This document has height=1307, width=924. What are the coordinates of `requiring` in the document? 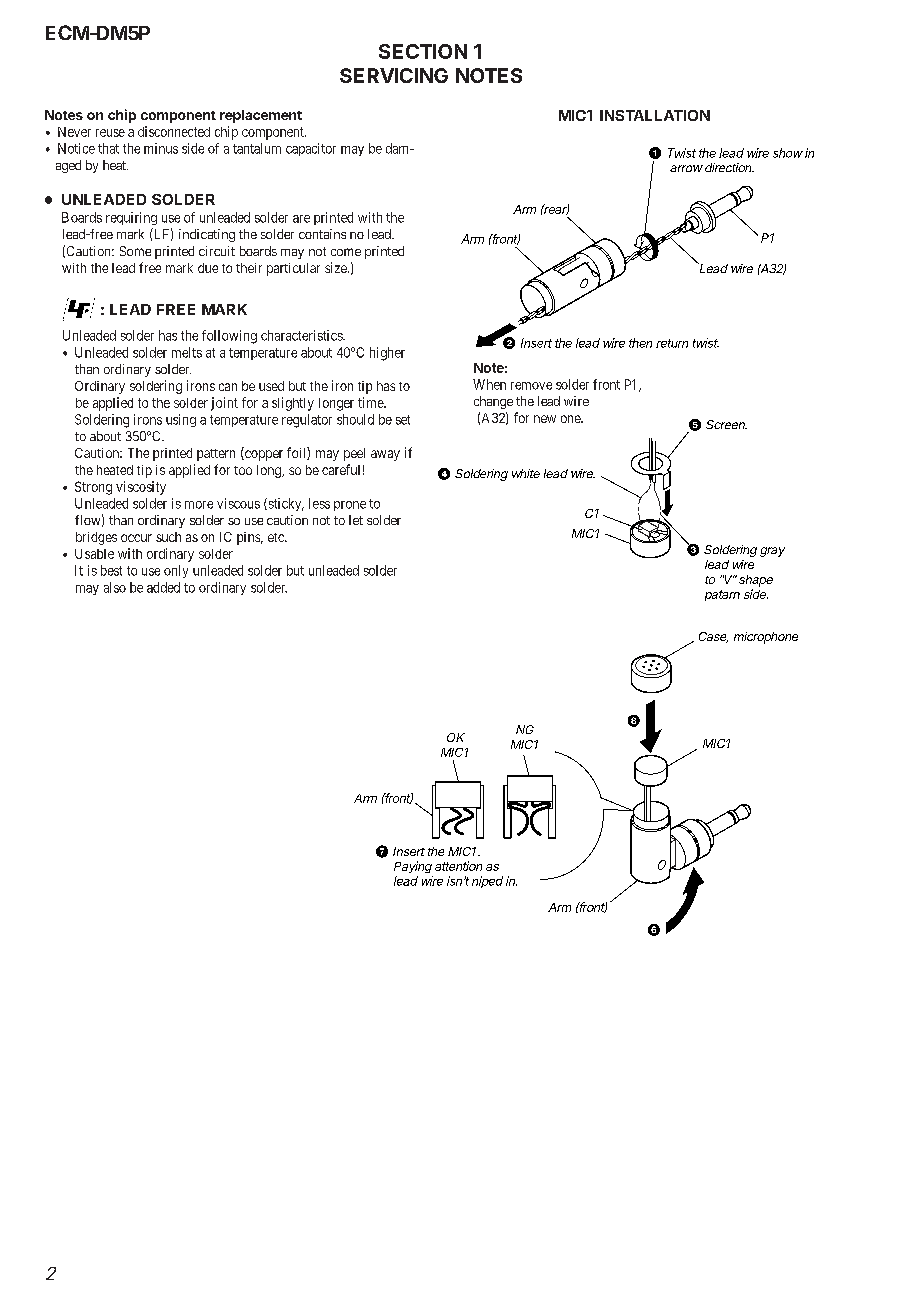 It's located at (131, 218).
